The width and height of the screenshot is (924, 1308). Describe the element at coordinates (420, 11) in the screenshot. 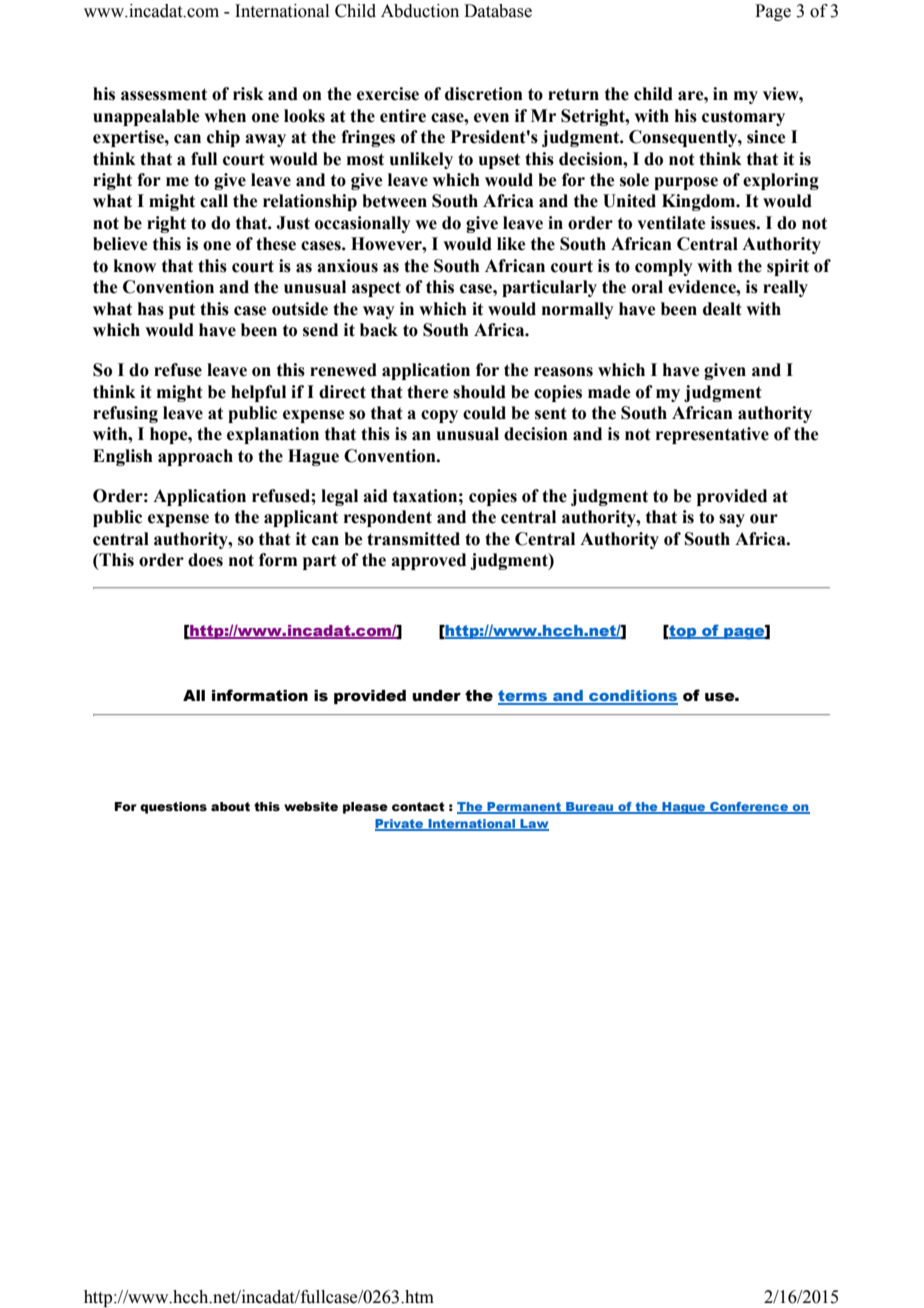

I see `Abduction` at that location.
